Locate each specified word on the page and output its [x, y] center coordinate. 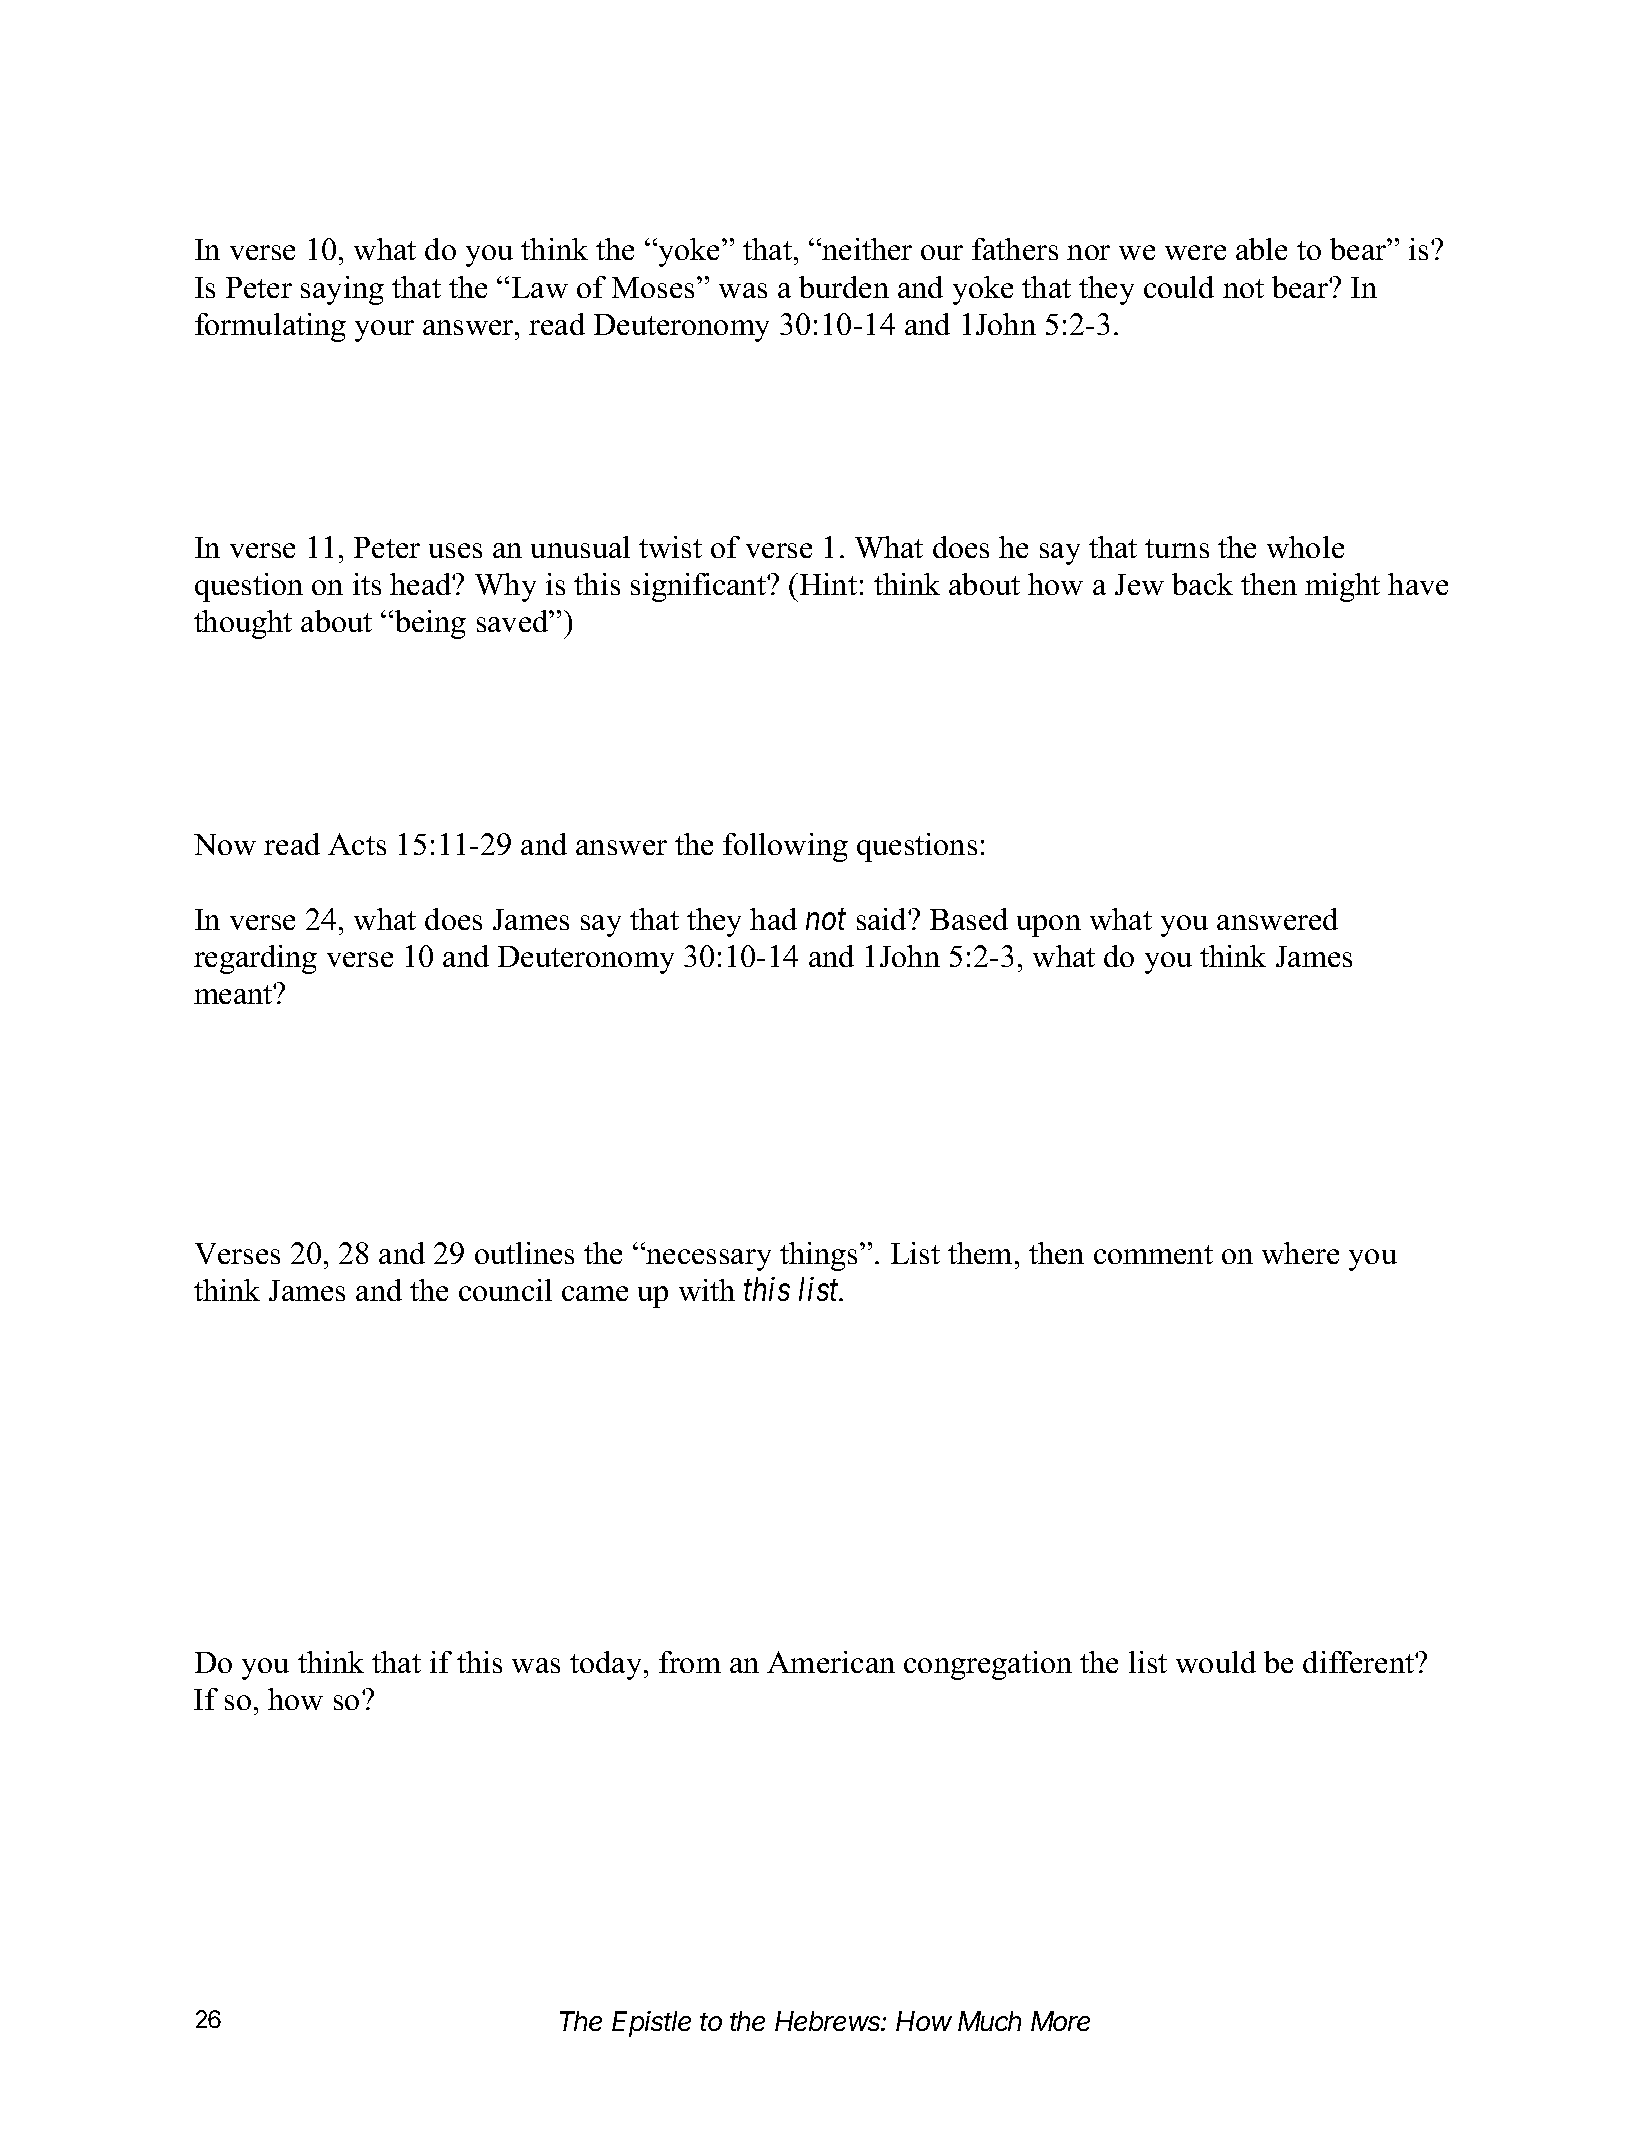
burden [844, 287]
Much [989, 2021]
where [1300, 1253]
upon [1049, 926]
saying [342, 290]
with [707, 1290]
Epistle [651, 2024]
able [1261, 249]
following [785, 847]
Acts [357, 844]
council [505, 1290]
